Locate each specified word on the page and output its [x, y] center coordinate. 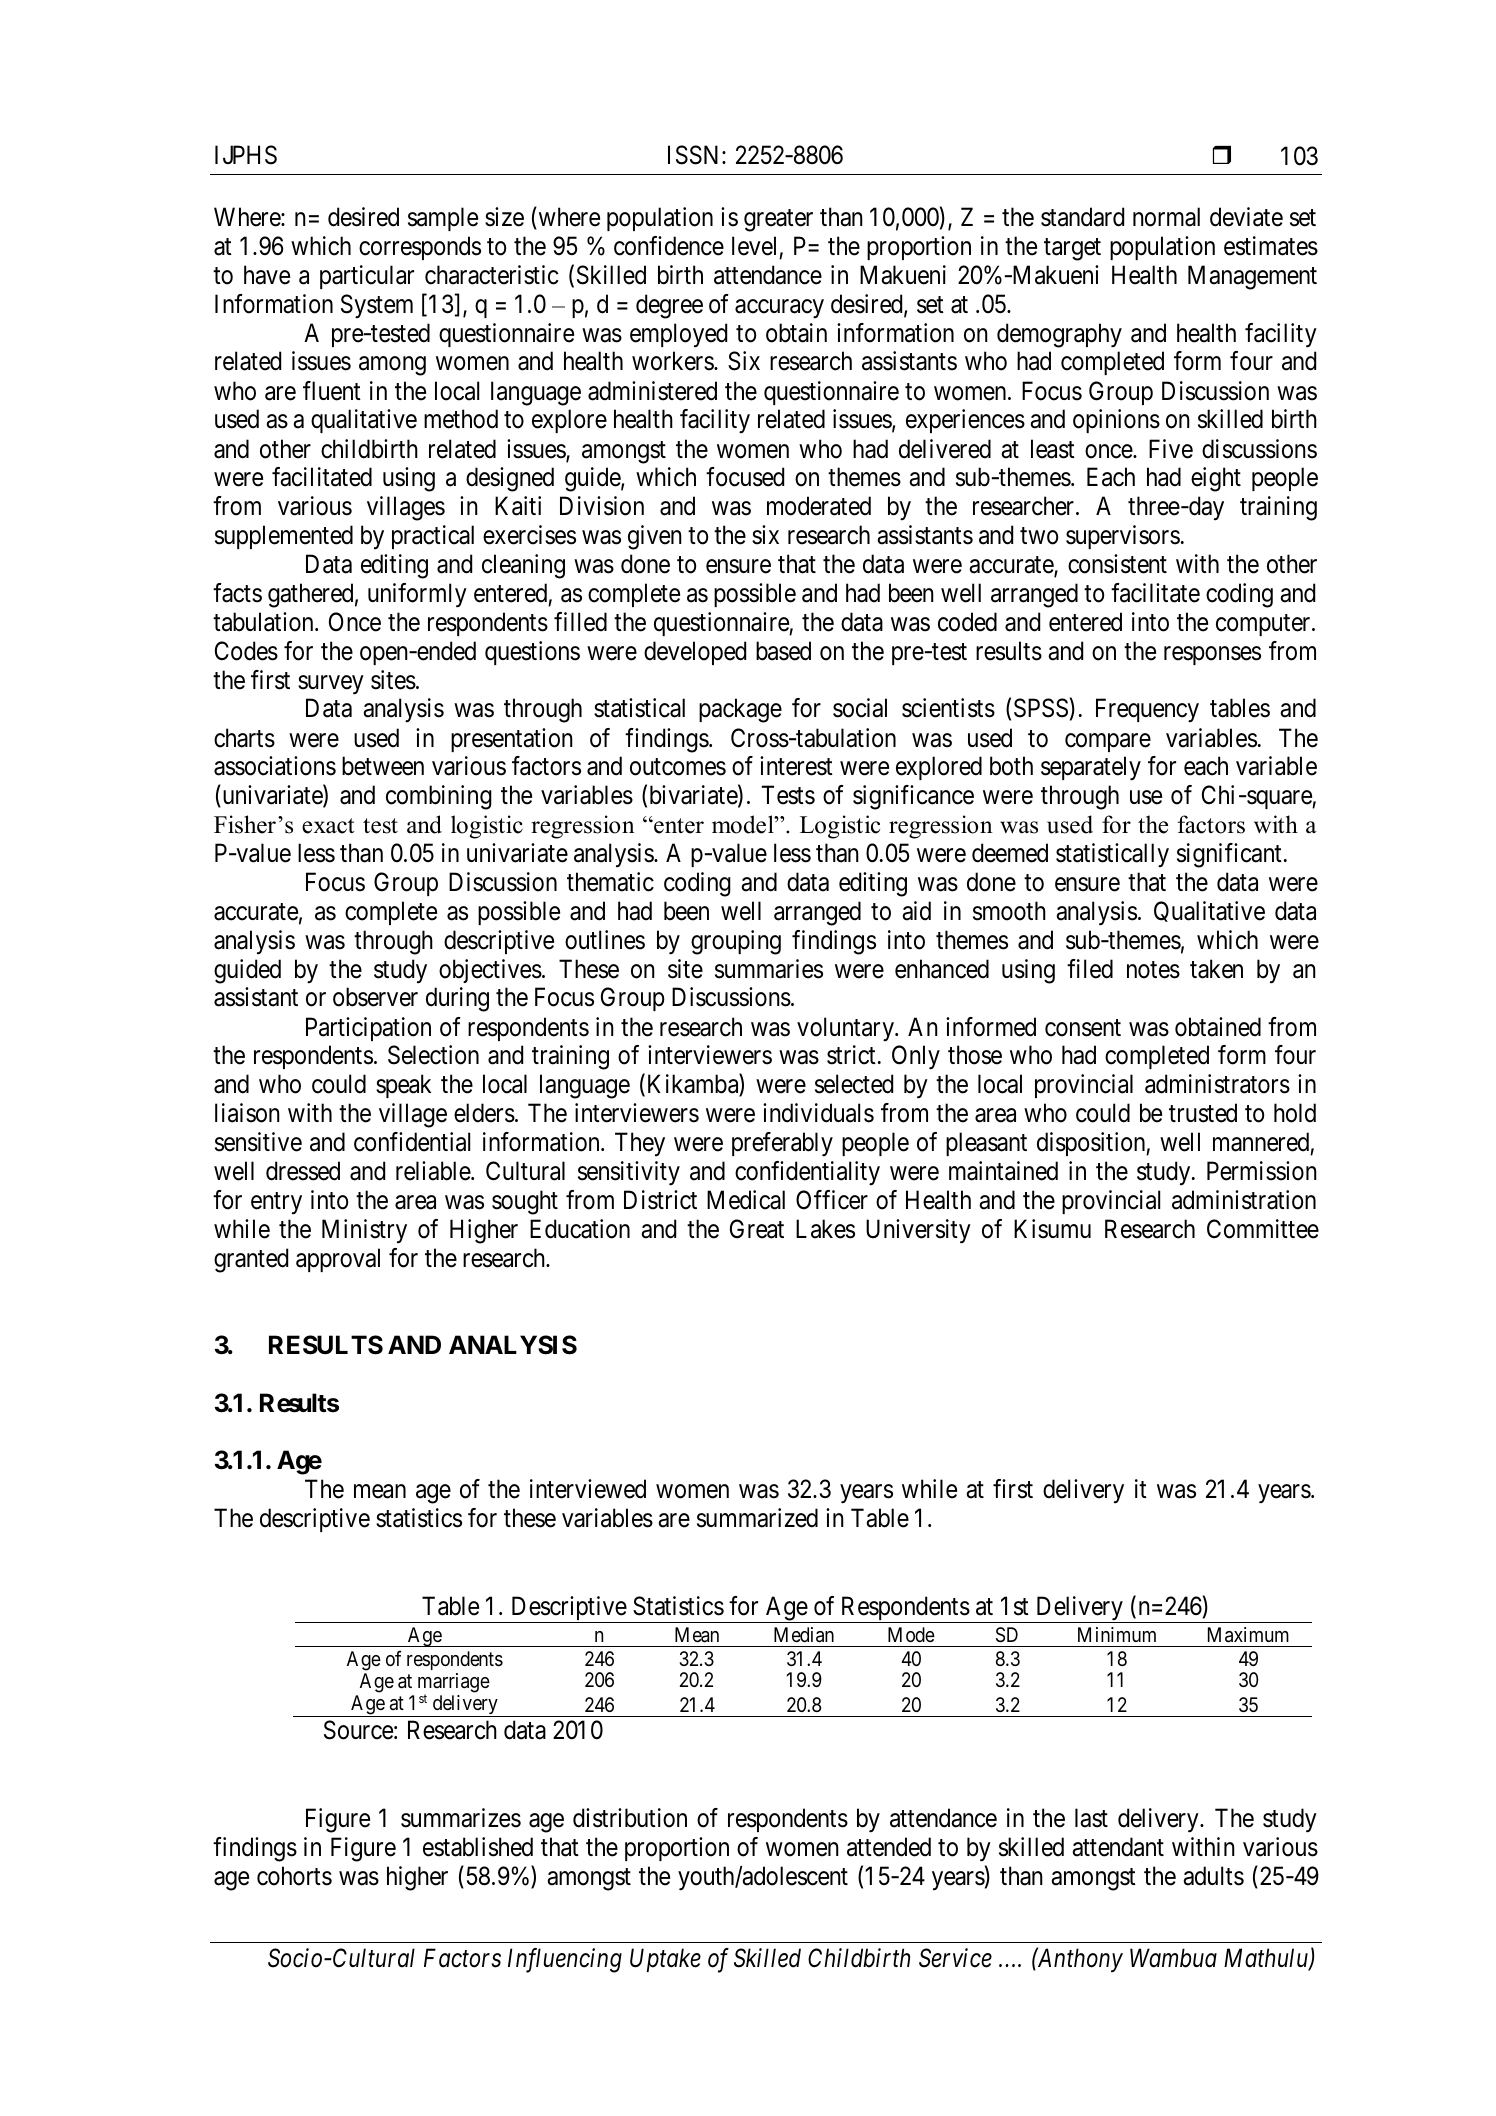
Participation [368, 1029]
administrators [1217, 1084]
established [478, 1847]
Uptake [665, 1960]
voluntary [847, 1029]
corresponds [420, 248]
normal [1166, 217]
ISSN [695, 155]
